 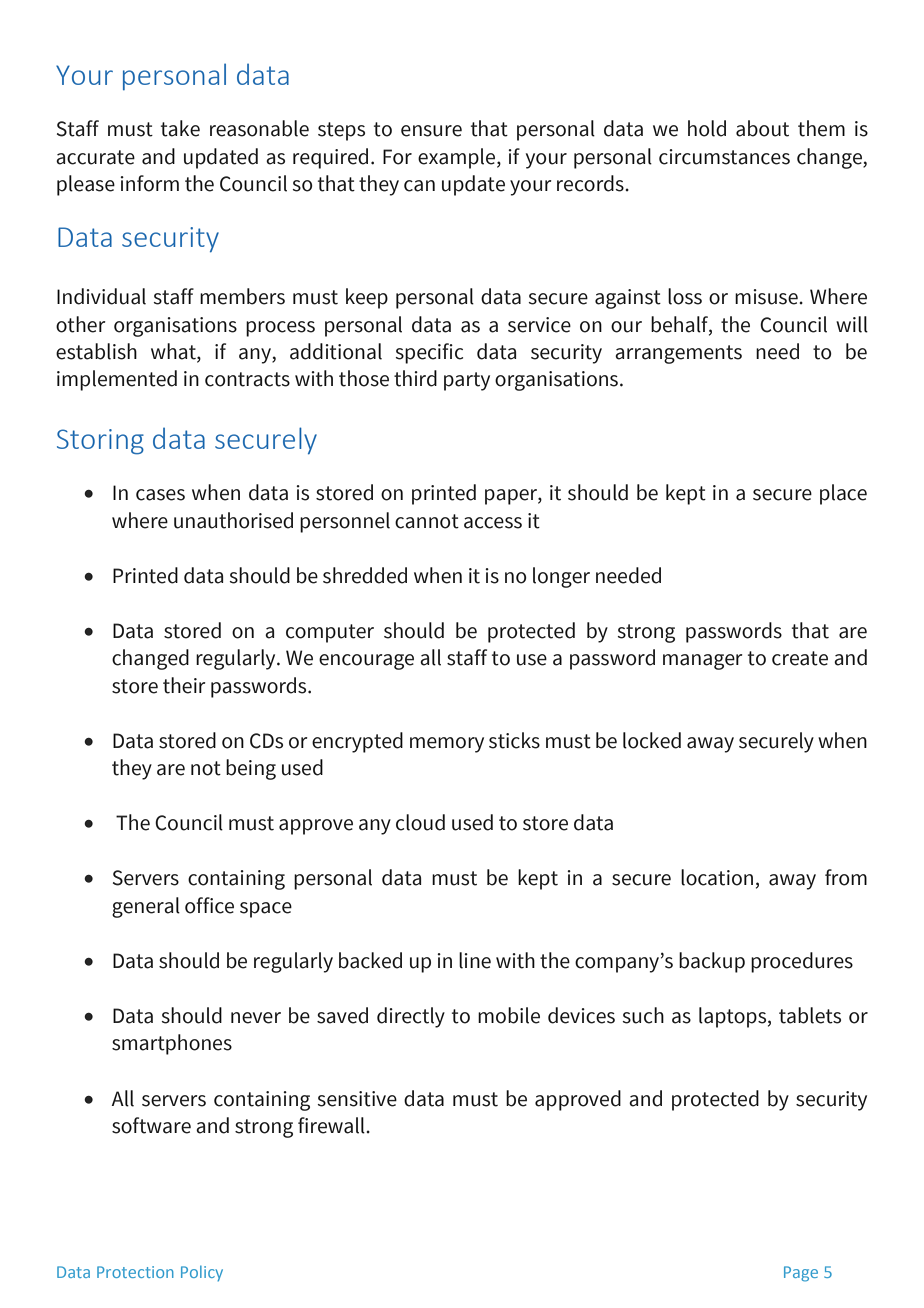 I want to click on location, so click(x=717, y=877).
